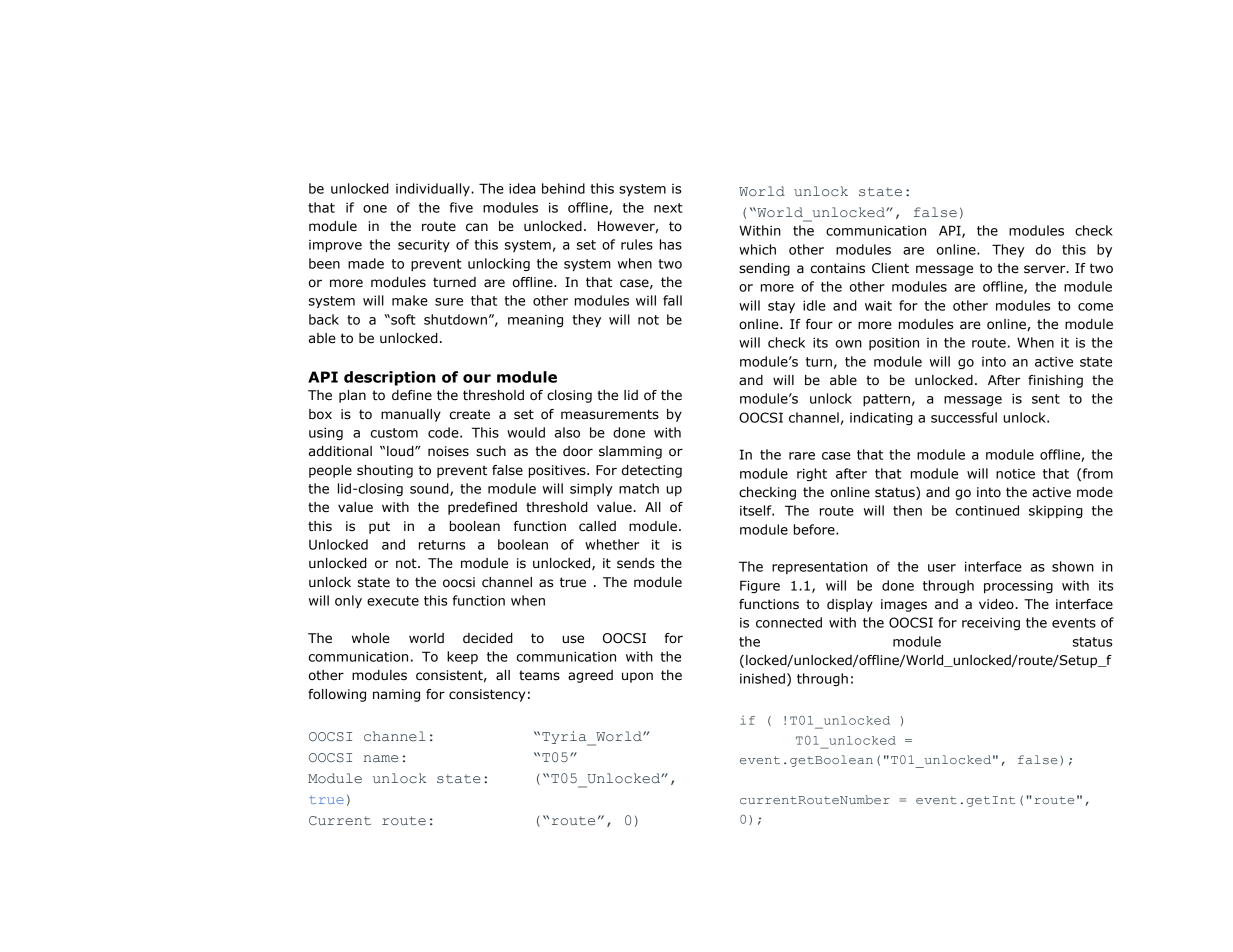 Image resolution: width=1233 pixels, height=952 pixels. Describe the element at coordinates (890, 268) in the screenshot. I see `Client` at that location.
